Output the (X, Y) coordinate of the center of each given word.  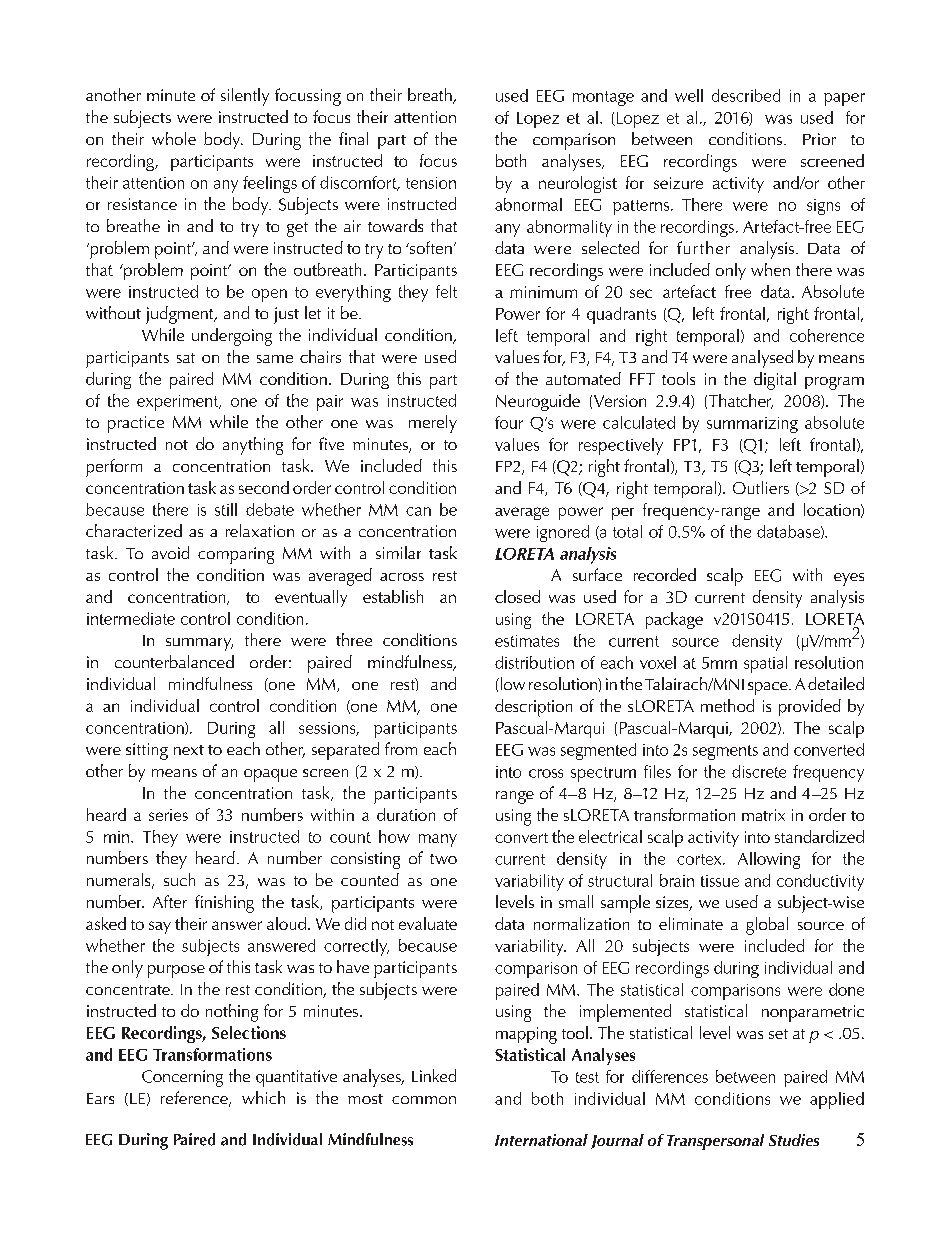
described (746, 95)
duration (406, 814)
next (189, 750)
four (509, 422)
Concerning (182, 1078)
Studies (794, 1140)
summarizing (752, 425)
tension (431, 183)
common (424, 1100)
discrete (759, 771)
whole (174, 138)
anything (253, 446)
